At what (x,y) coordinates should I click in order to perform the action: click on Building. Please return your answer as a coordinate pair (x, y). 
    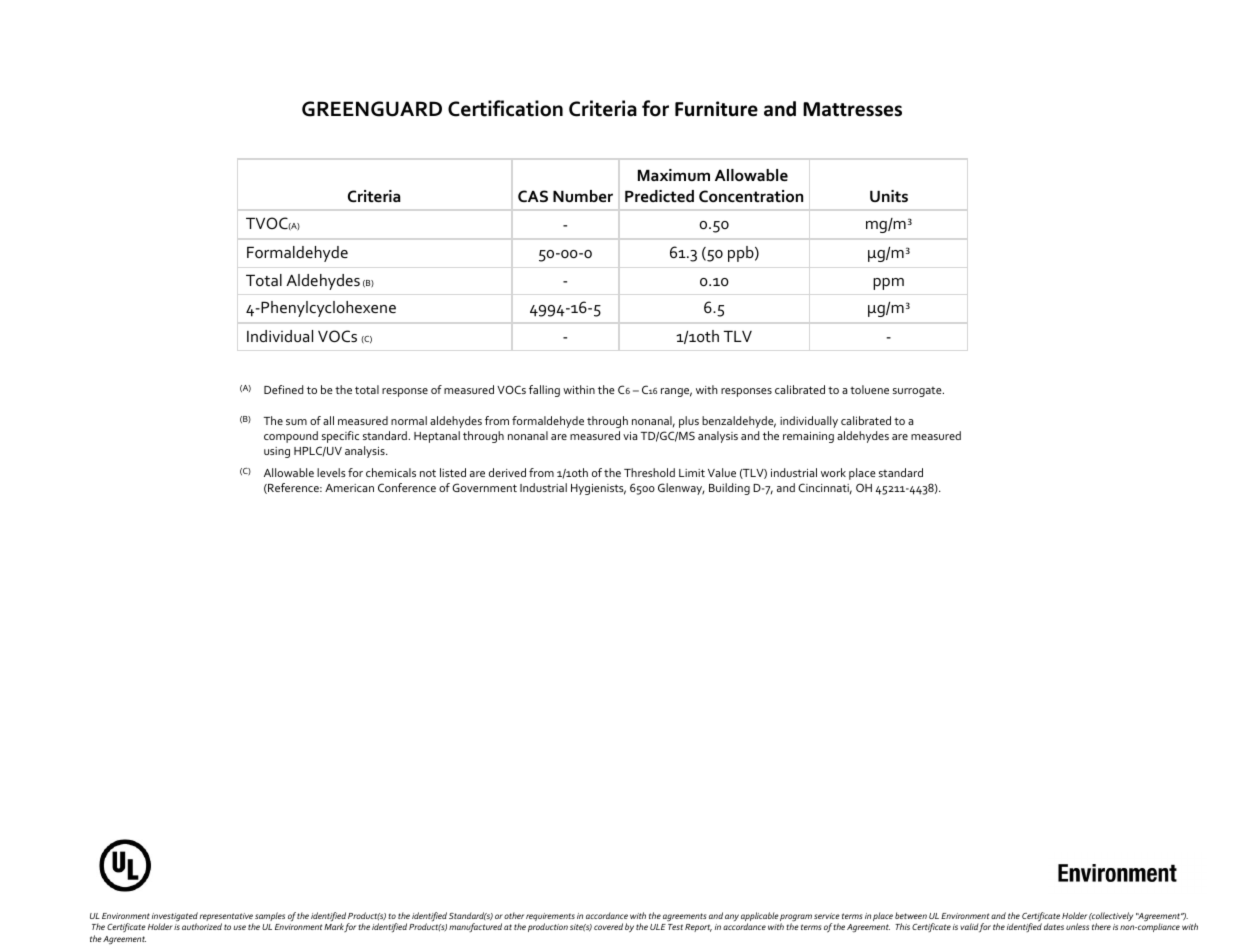
    Looking at the image, I should click on (729, 489).
